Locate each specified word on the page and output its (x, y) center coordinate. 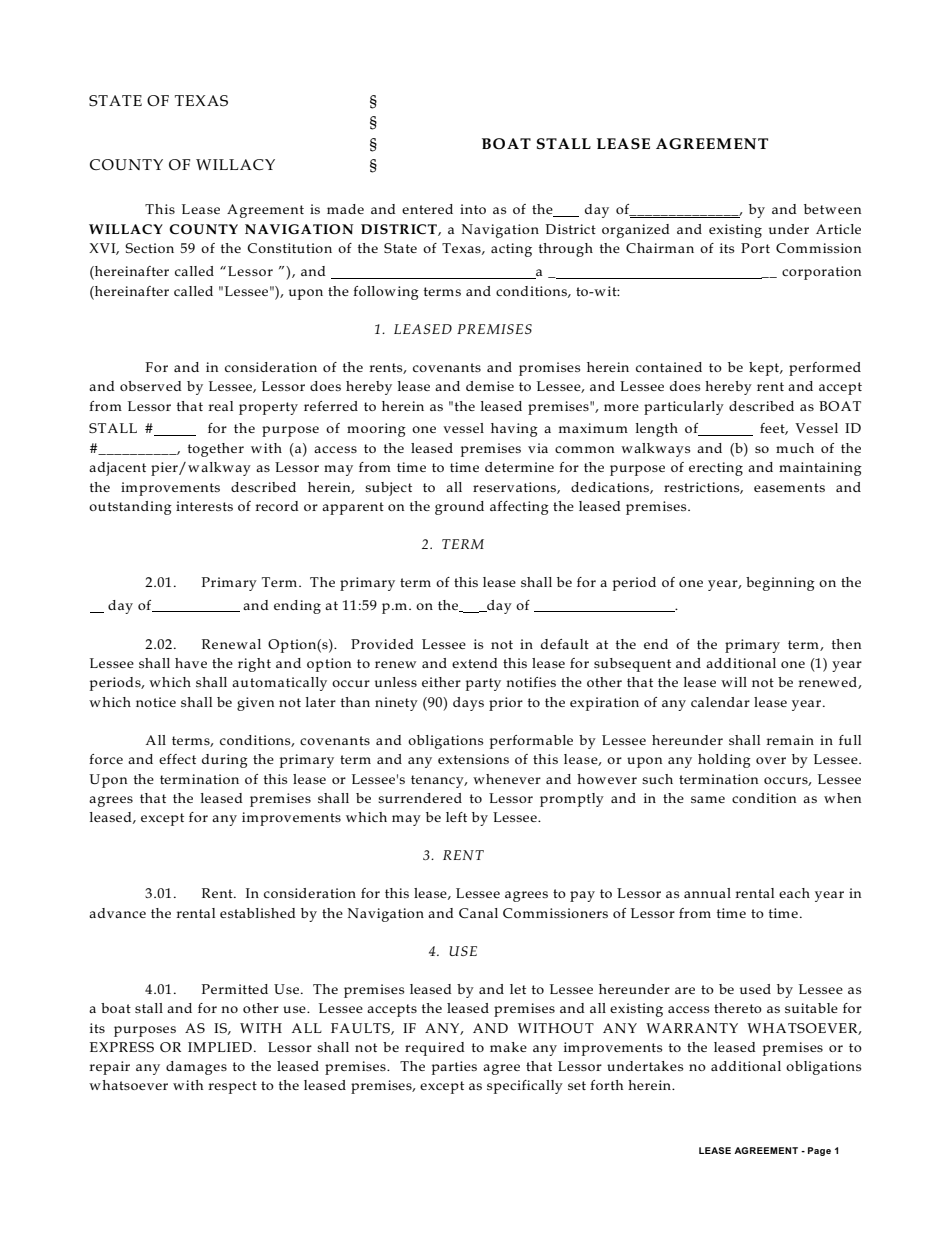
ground (459, 508)
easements (789, 487)
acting (511, 250)
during (225, 761)
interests (204, 506)
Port (755, 248)
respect (232, 1087)
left (456, 817)
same (708, 799)
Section (149, 248)
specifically (525, 1087)
